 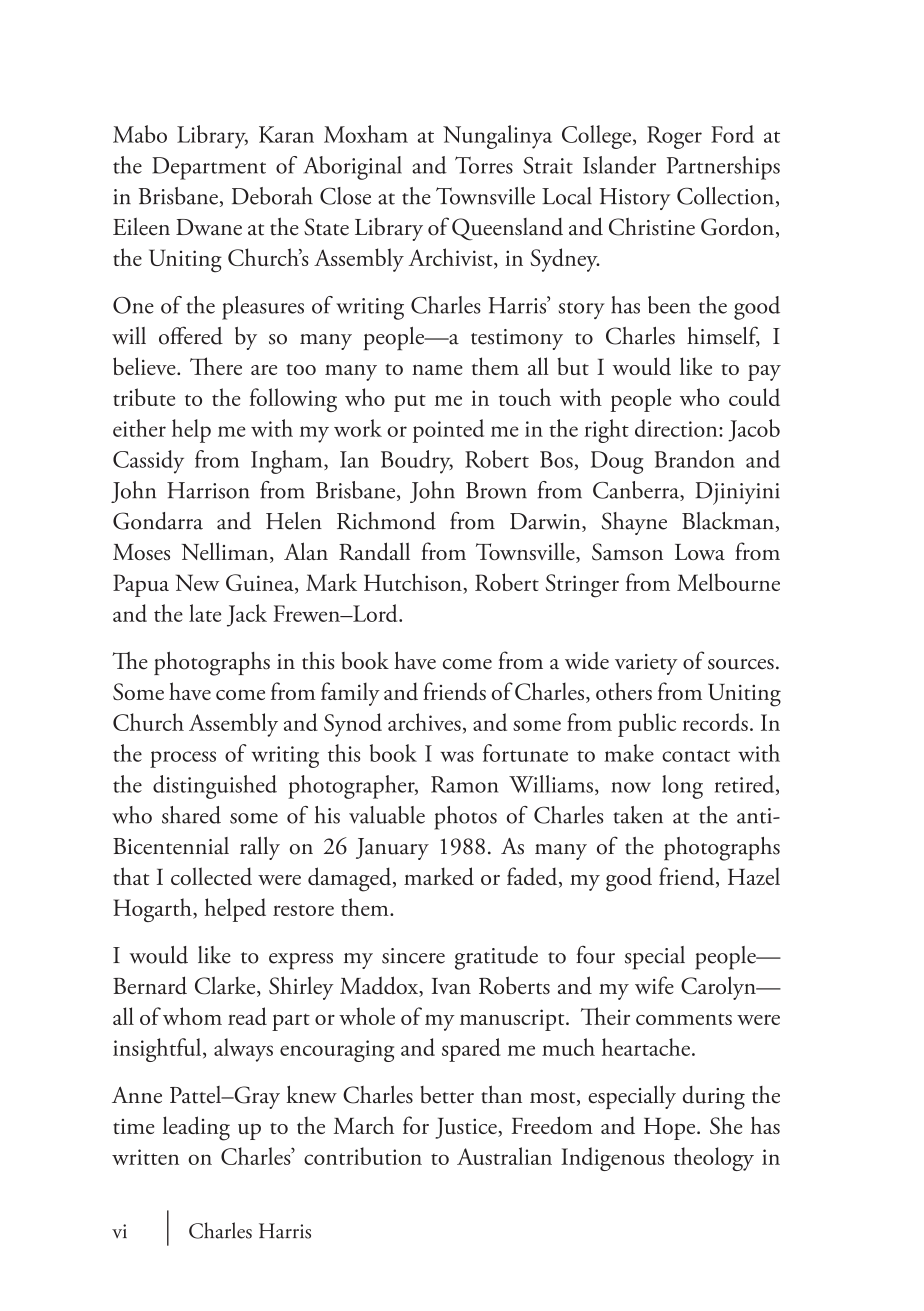 I want to click on process, so click(x=183, y=759).
